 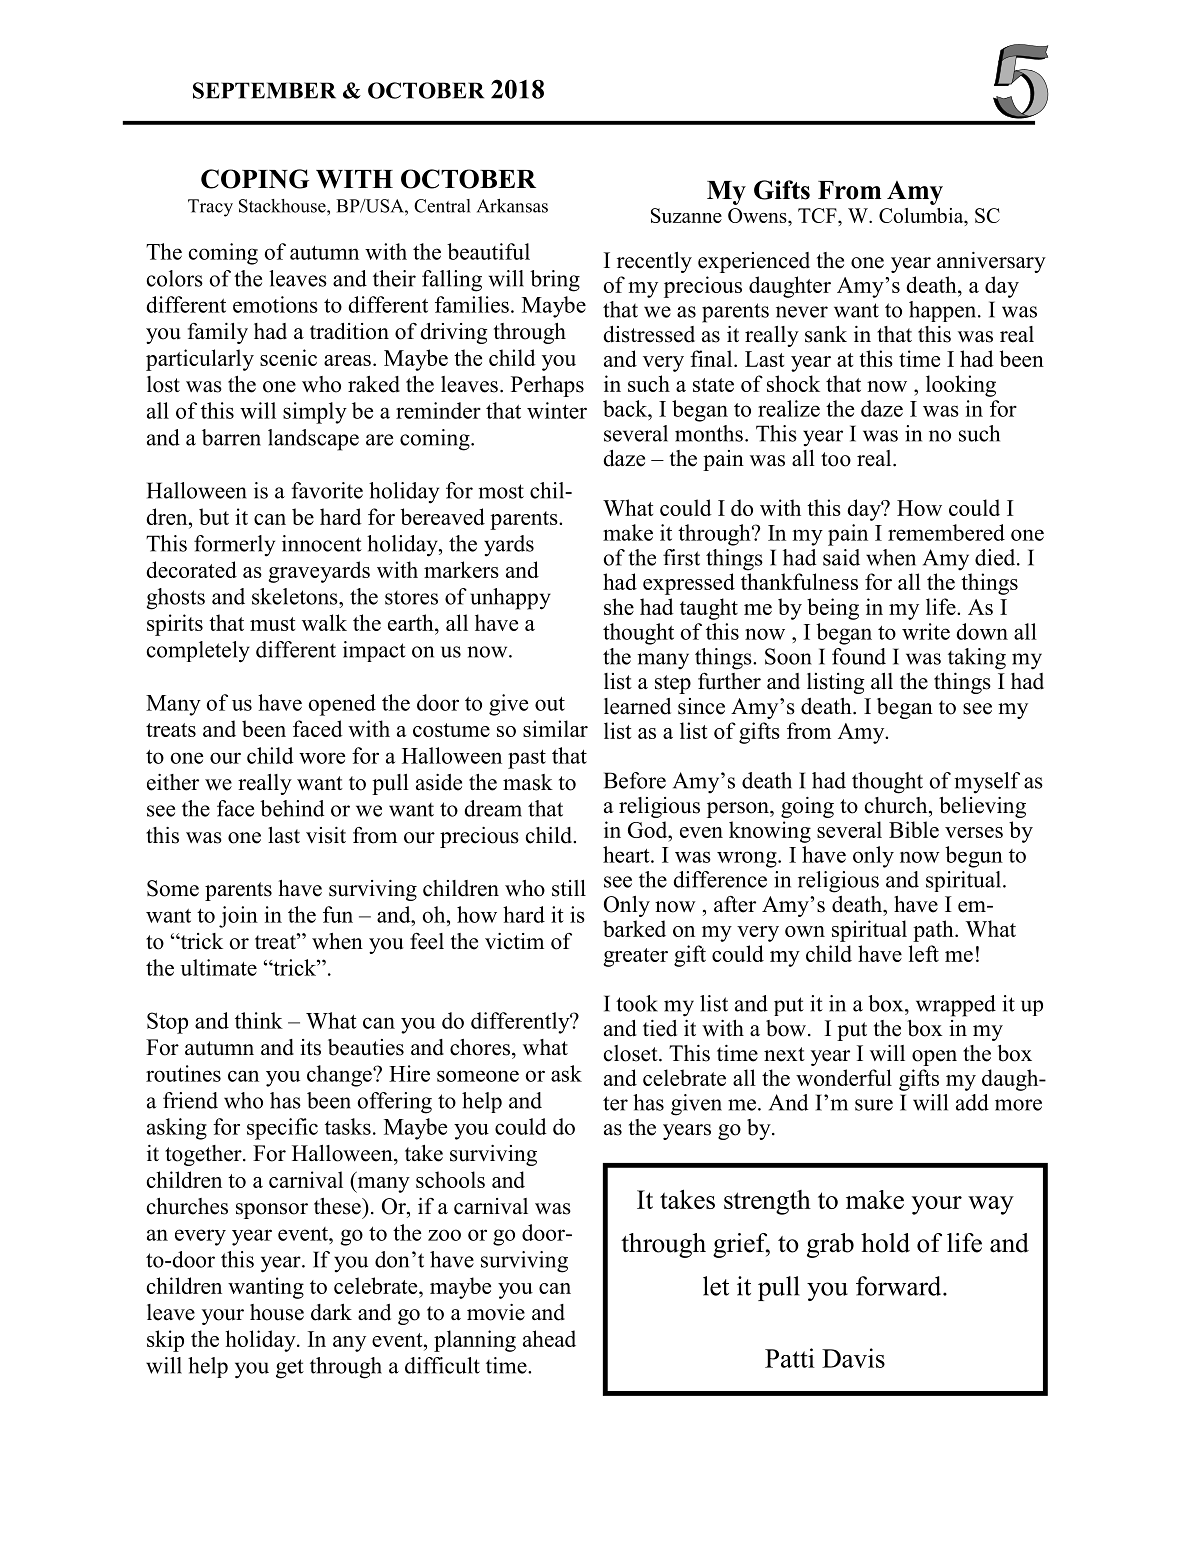 What do you see at coordinates (322, 758) in the image?
I see `wore` at bounding box center [322, 758].
